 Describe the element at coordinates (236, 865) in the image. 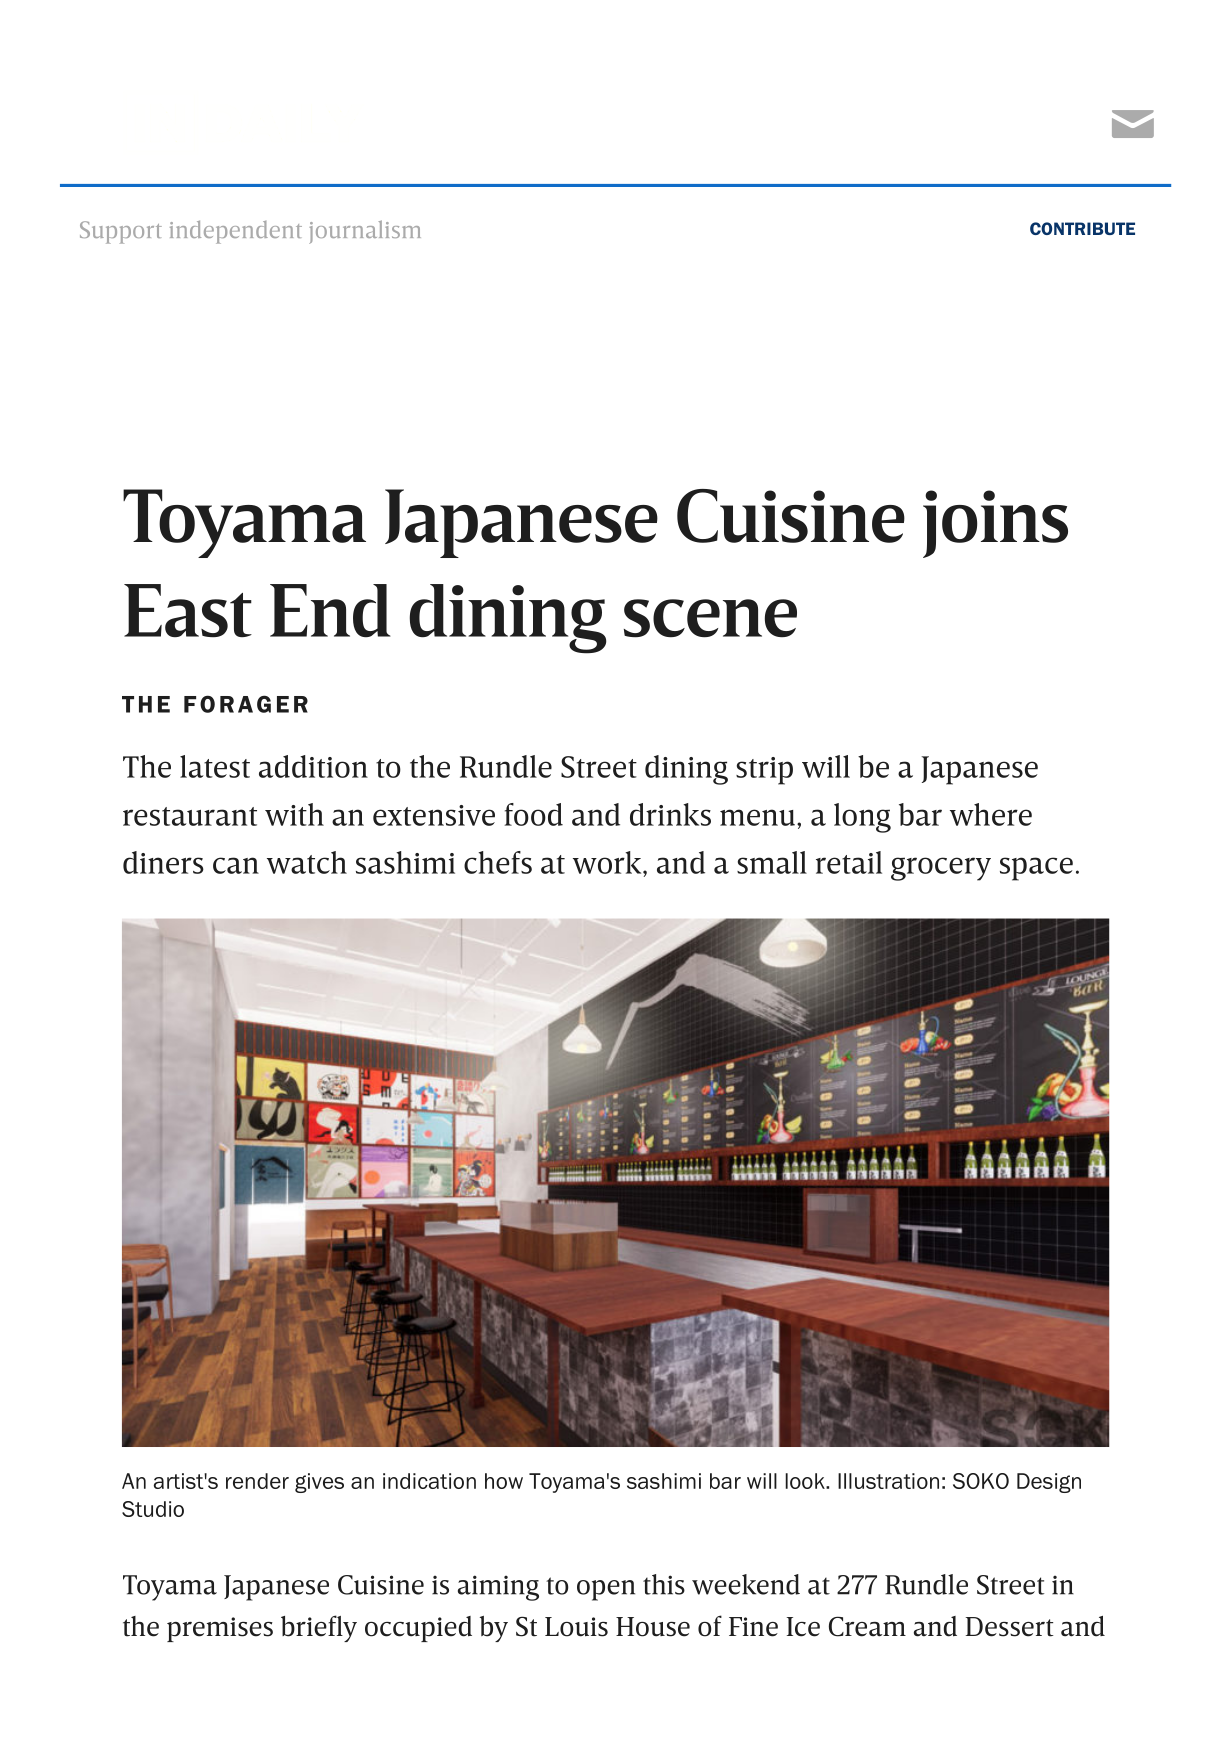

I see `can` at that location.
